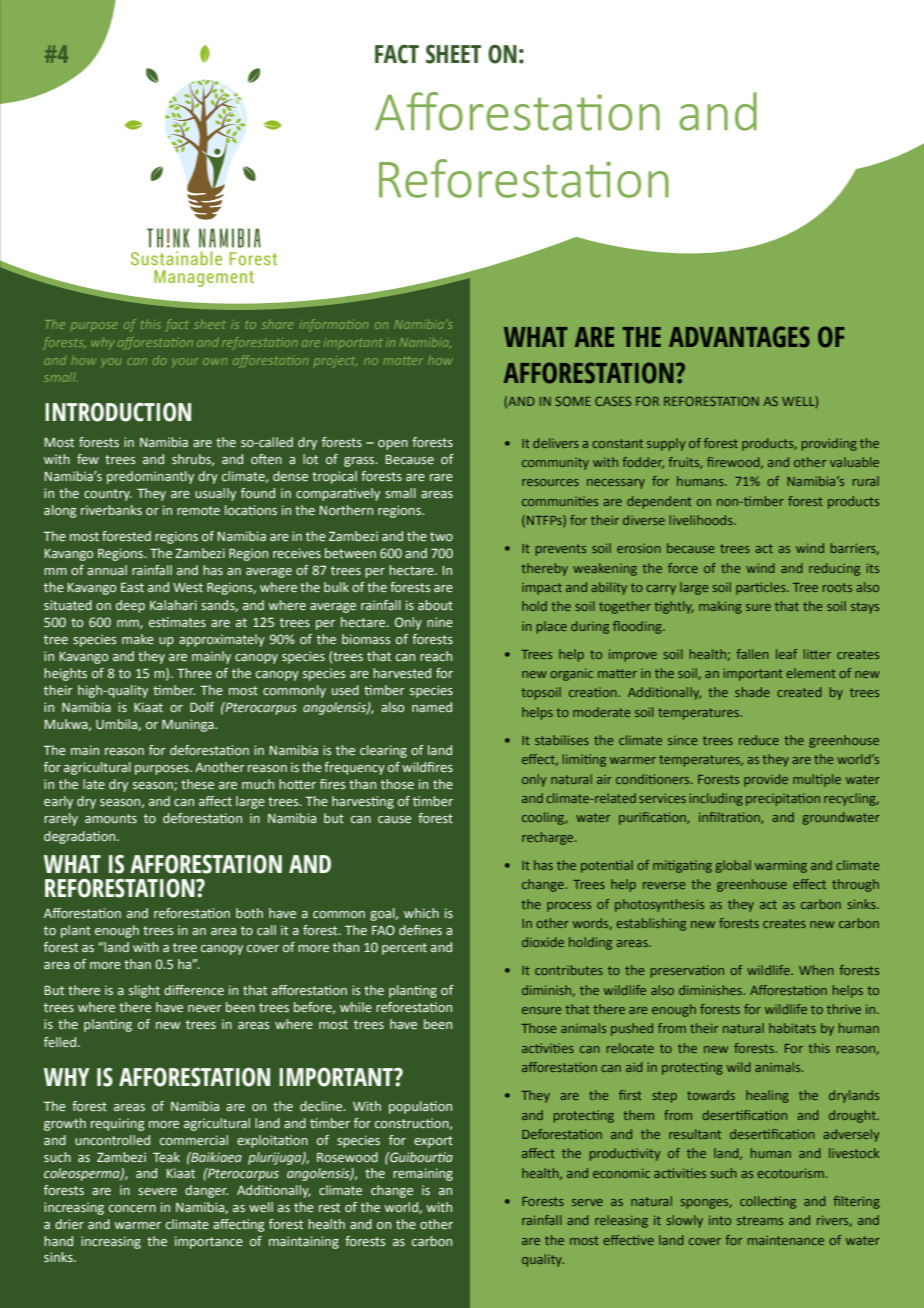  Describe the element at coordinates (383, 751) in the screenshot. I see `clearing` at that location.
